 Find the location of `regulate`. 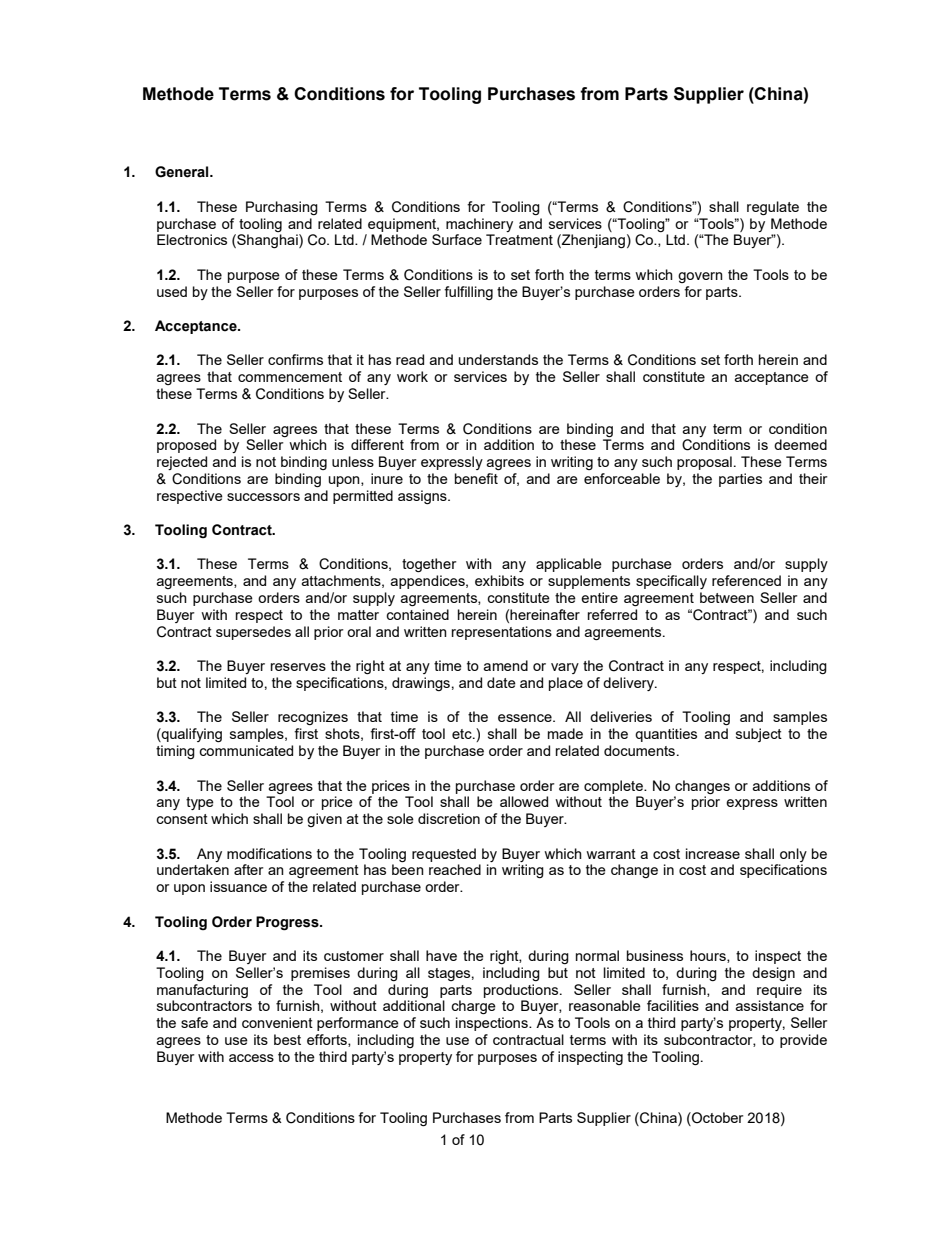

regulate is located at coordinates (773, 208).
